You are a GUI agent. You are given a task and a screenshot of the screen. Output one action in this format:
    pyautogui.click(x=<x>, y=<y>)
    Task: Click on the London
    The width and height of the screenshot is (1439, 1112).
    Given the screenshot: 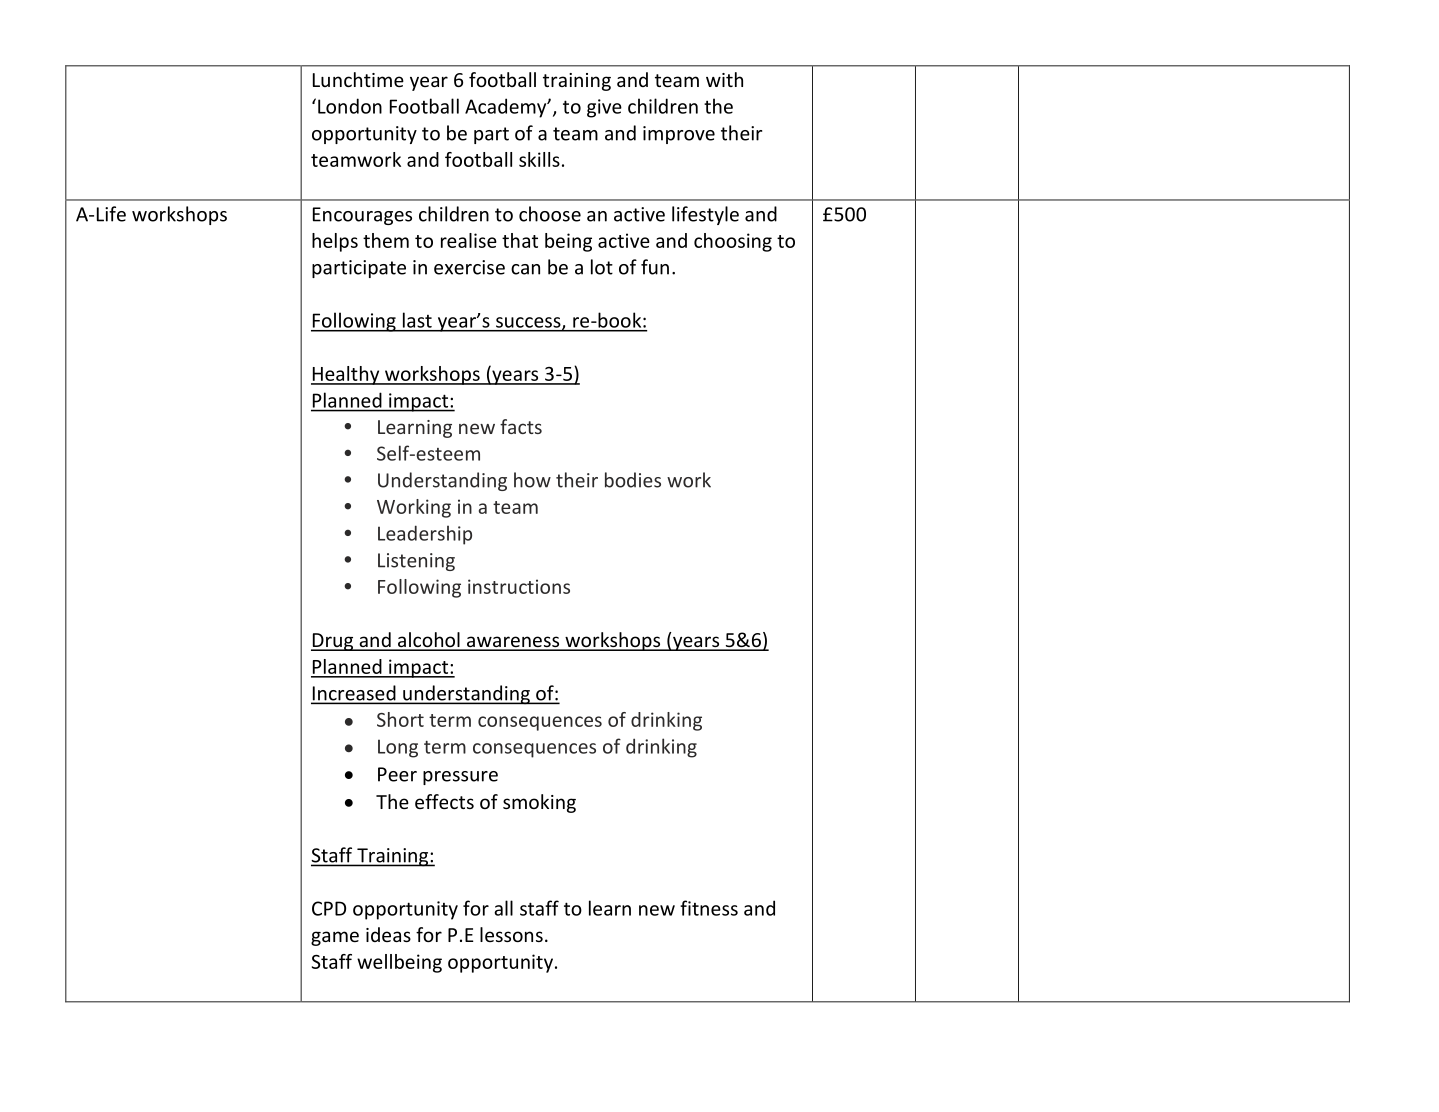 What is the action you would take?
    pyautogui.click(x=350, y=106)
